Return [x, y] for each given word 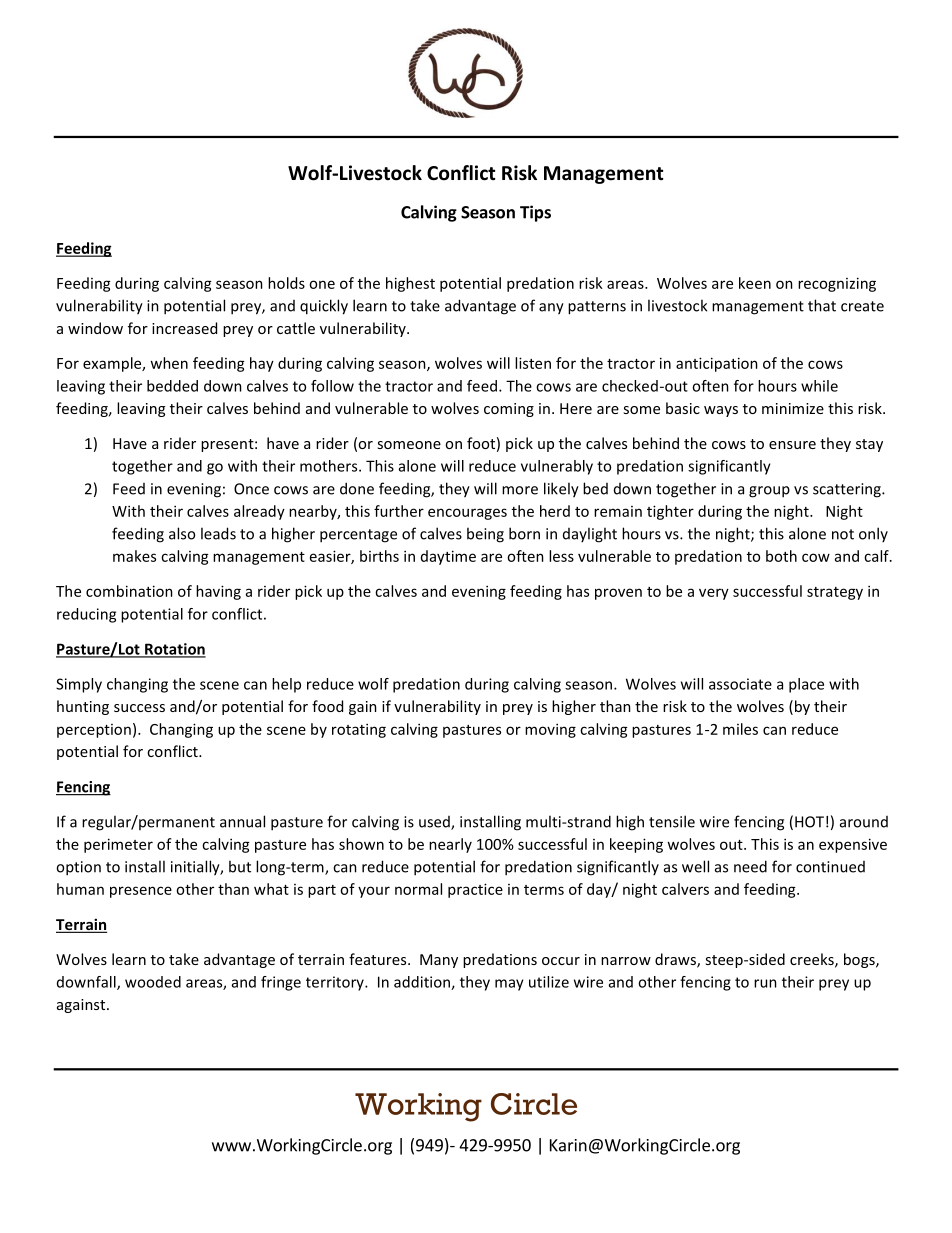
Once [251, 489]
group [769, 492]
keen [755, 283]
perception [94, 731]
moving [550, 730]
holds [286, 283]
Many [439, 961]
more [520, 490]
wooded [153, 982]
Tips [535, 213]
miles [740, 729]
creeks [813, 960]
